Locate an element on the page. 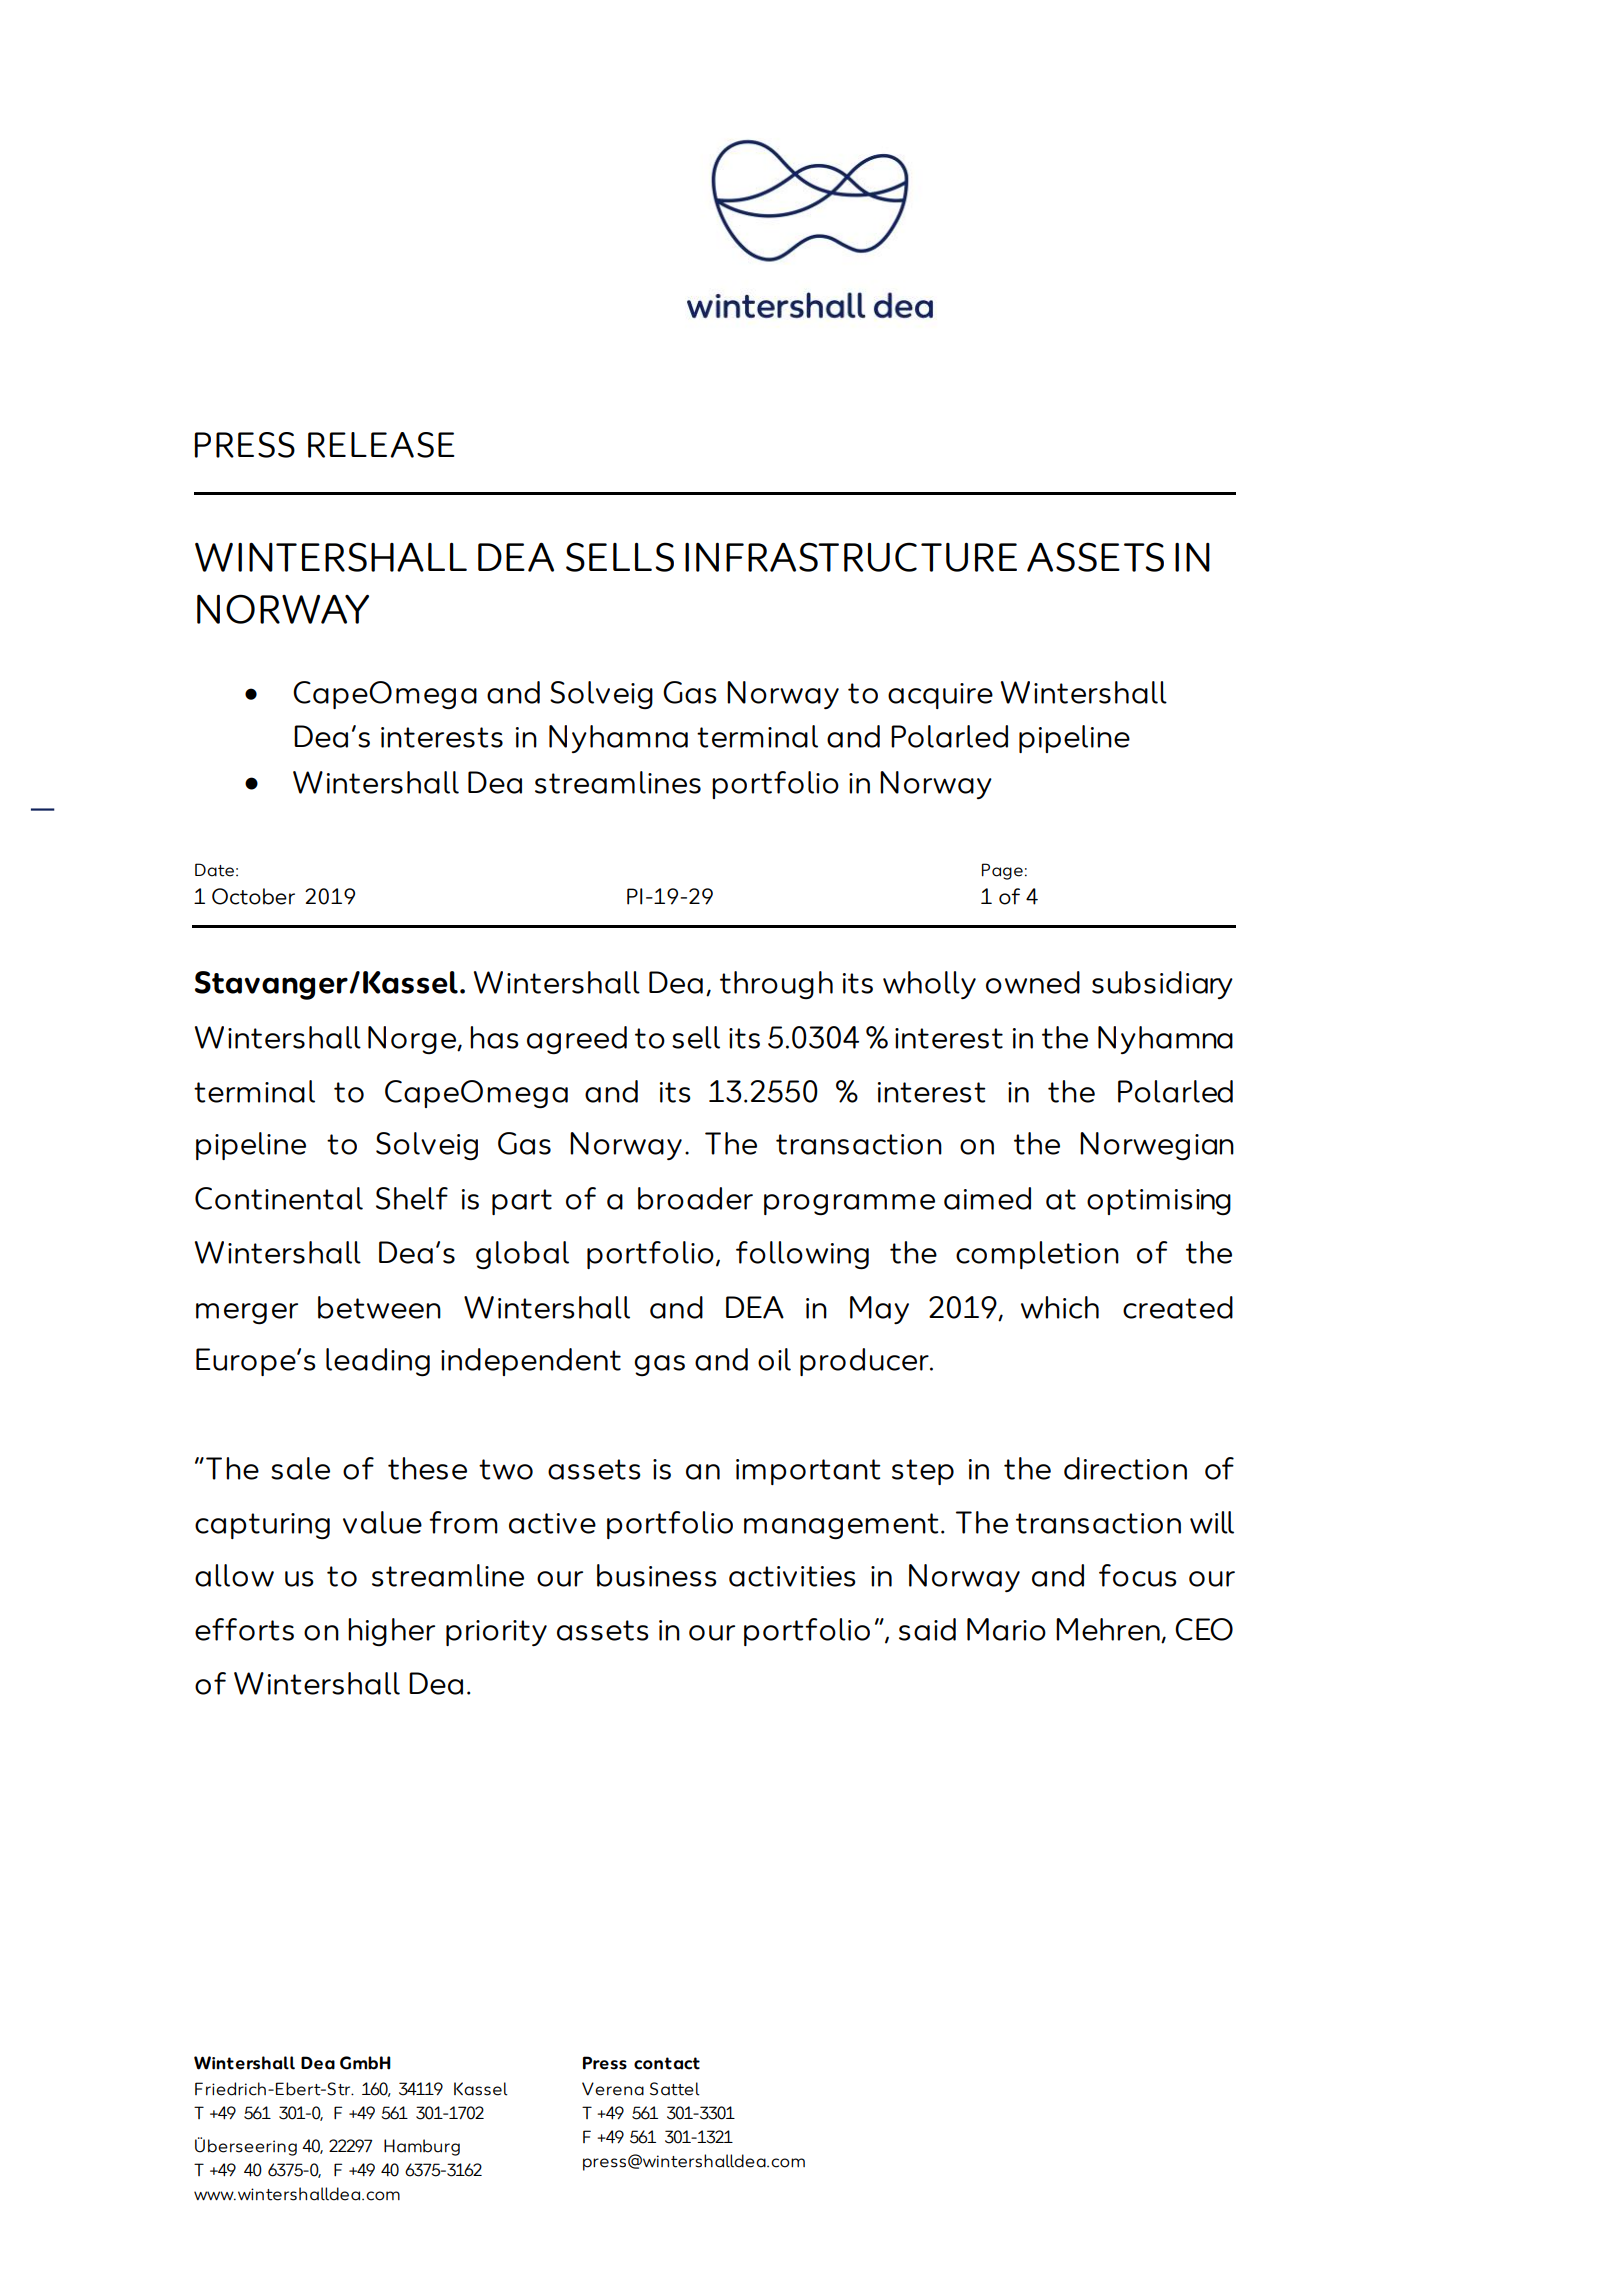 Image resolution: width=1619 pixels, height=2289 pixels. which is located at coordinates (1060, 1307).
